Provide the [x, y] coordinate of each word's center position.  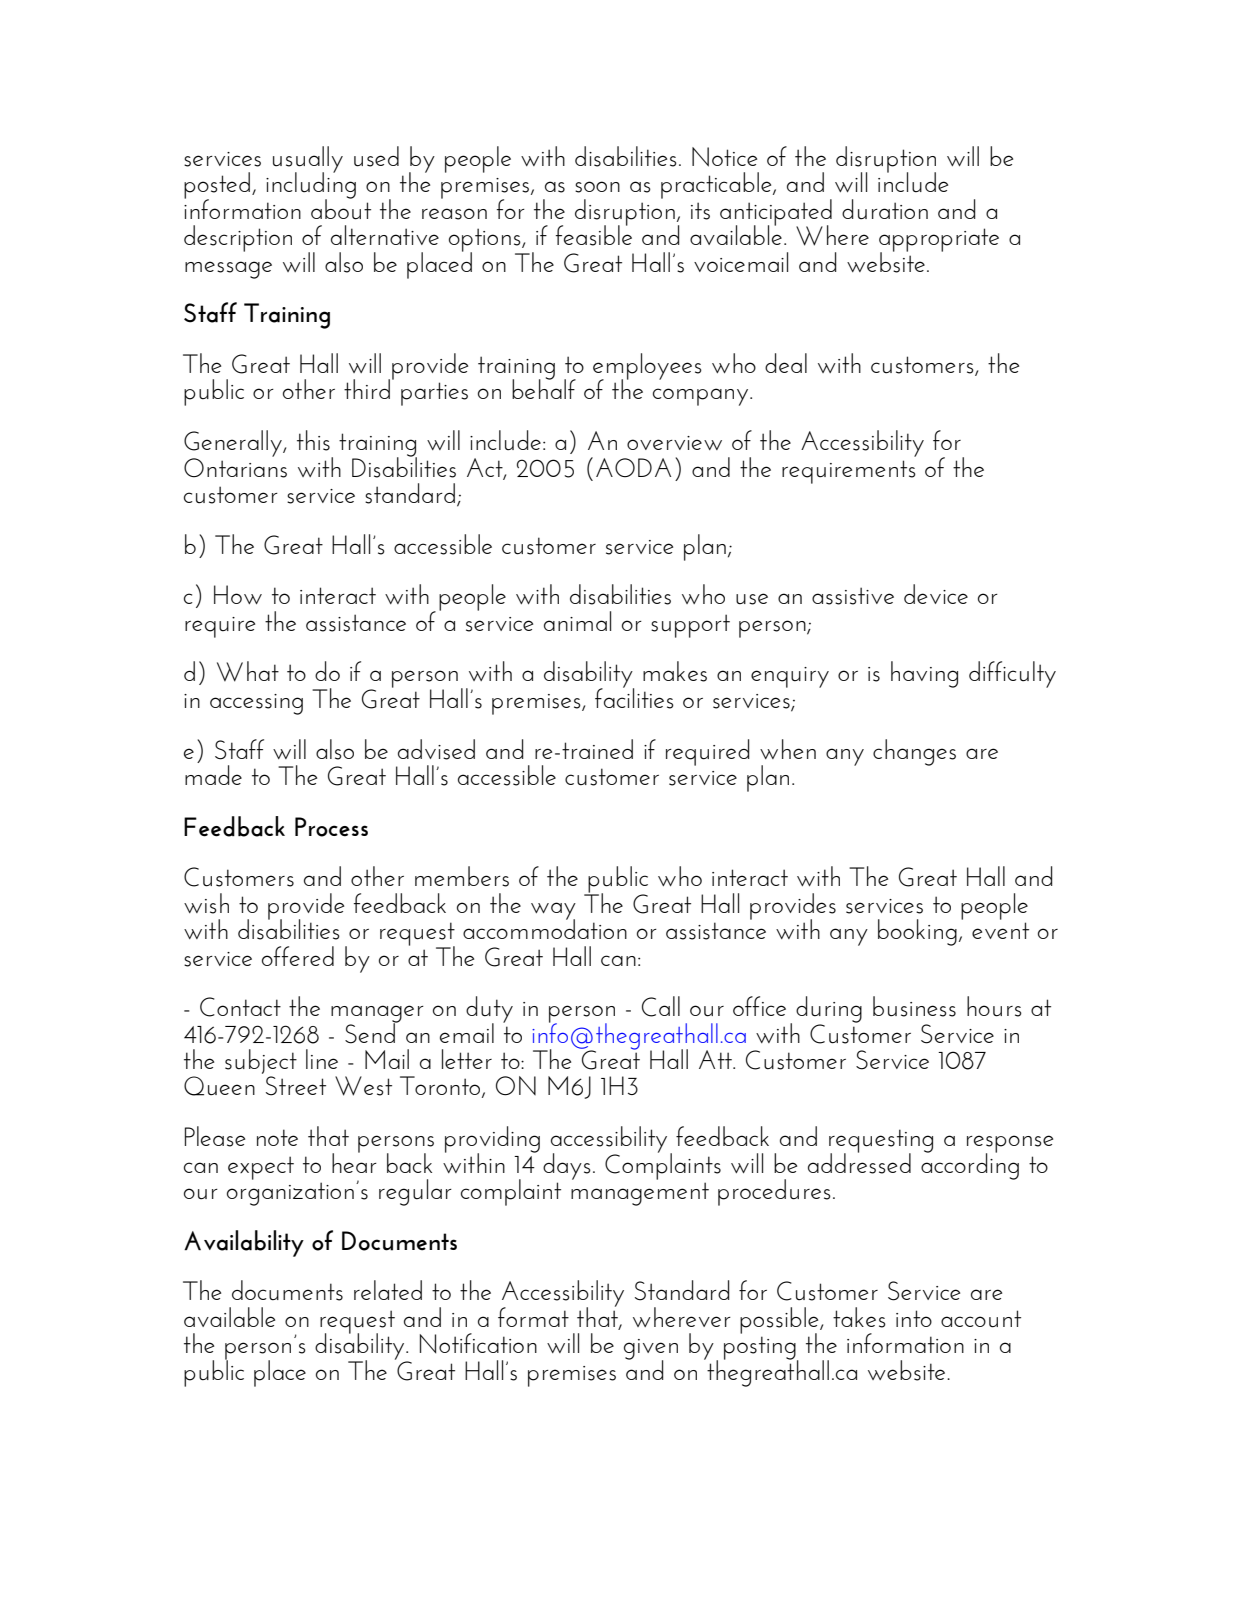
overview [674, 443]
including [311, 185]
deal [786, 363]
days [567, 1166]
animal [577, 621]
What [248, 671]
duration [885, 209]
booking [917, 932]
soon [597, 187]
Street [296, 1086]
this [313, 440]
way [553, 912]
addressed [859, 1162]
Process [331, 827]
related [388, 1290]
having [924, 674]
